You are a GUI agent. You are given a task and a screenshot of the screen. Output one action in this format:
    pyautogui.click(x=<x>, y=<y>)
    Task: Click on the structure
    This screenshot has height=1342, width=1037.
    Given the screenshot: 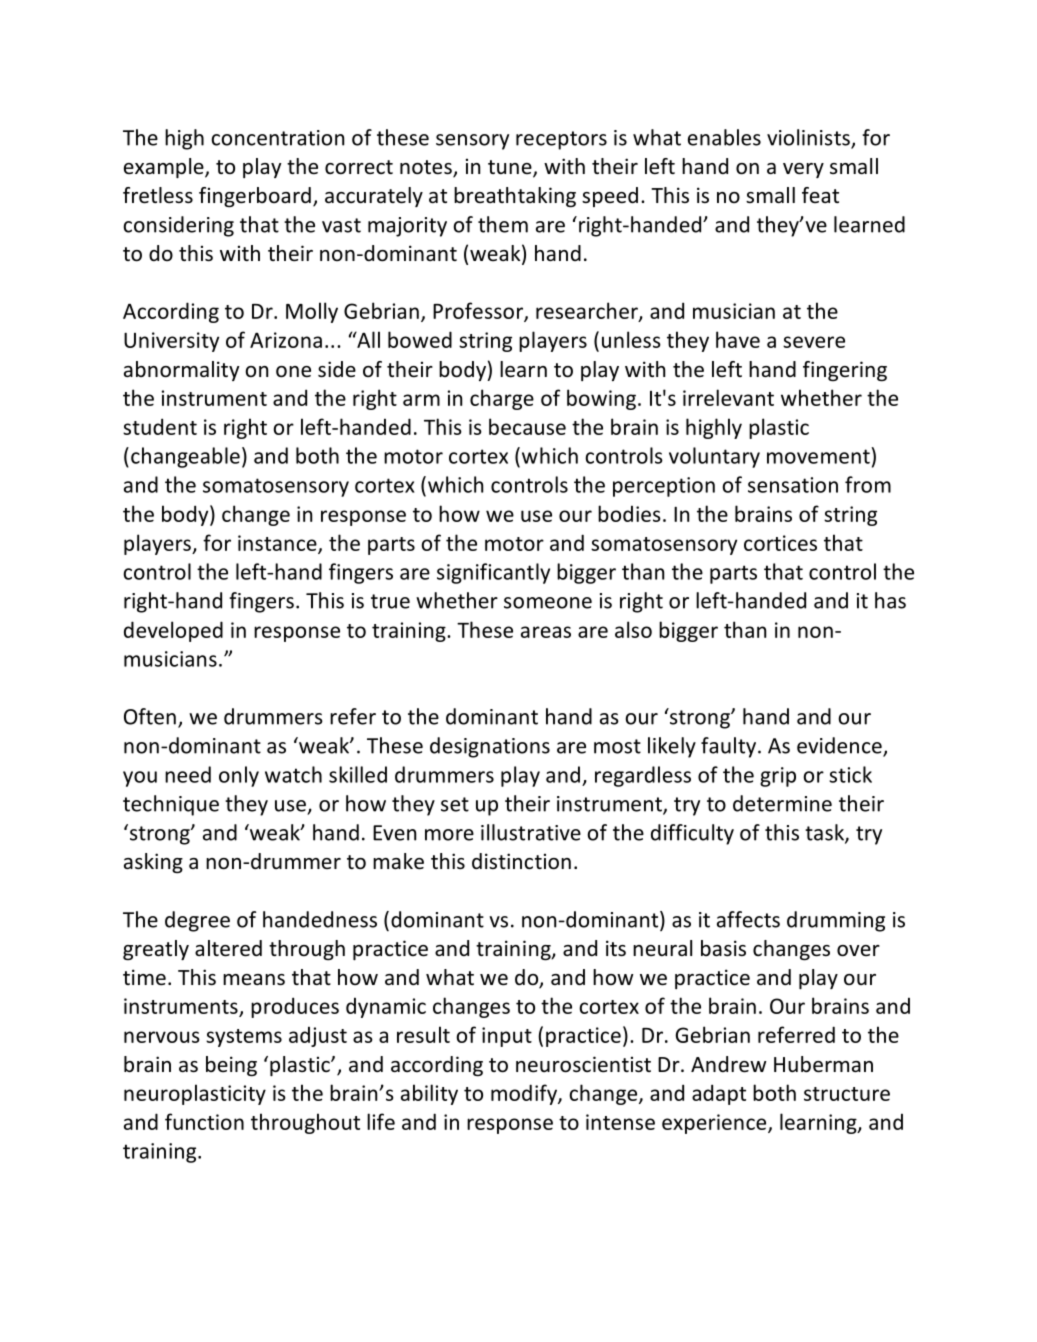 What is the action you would take?
    pyautogui.click(x=847, y=1094)
